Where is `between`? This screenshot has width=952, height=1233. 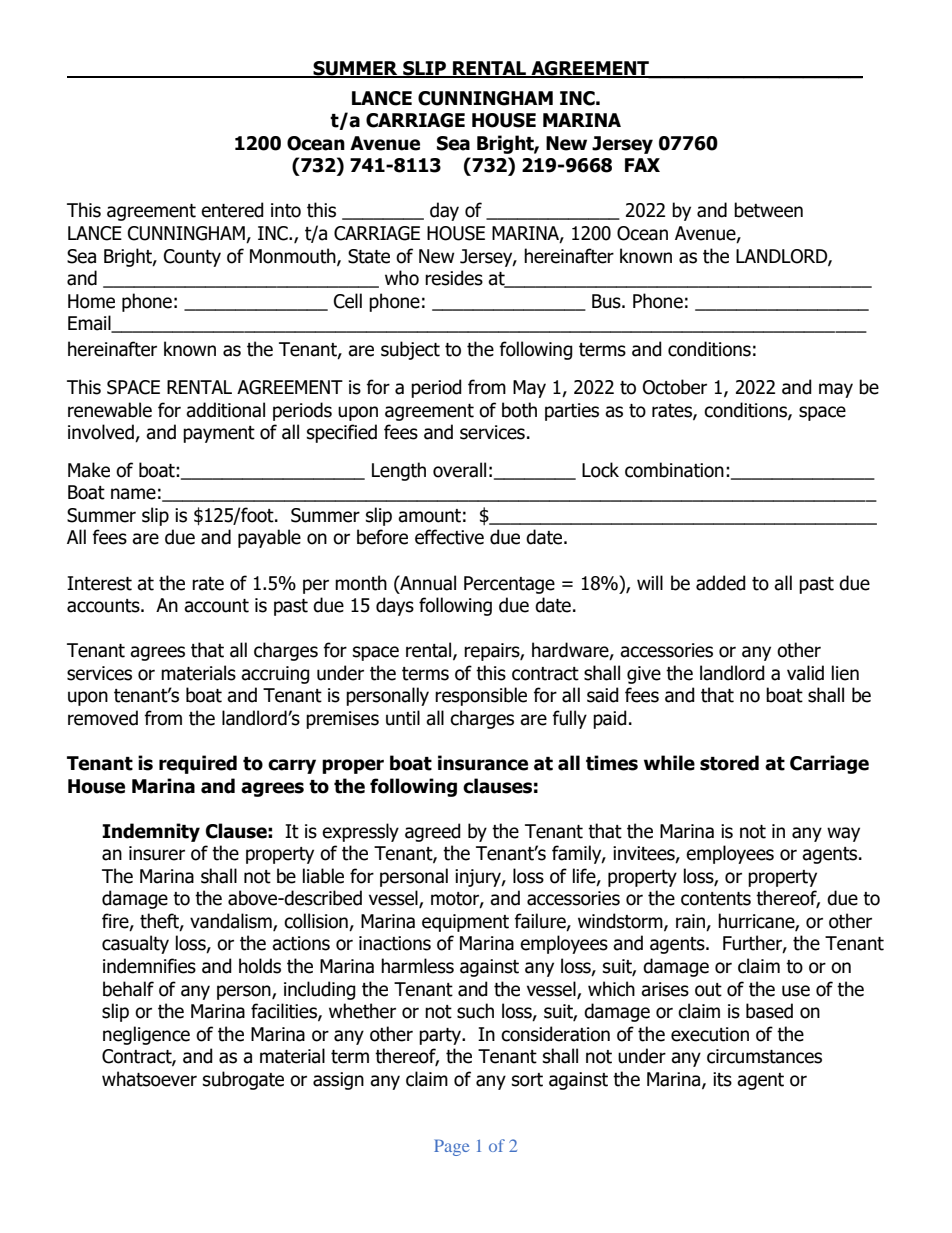 between is located at coordinates (768, 210).
